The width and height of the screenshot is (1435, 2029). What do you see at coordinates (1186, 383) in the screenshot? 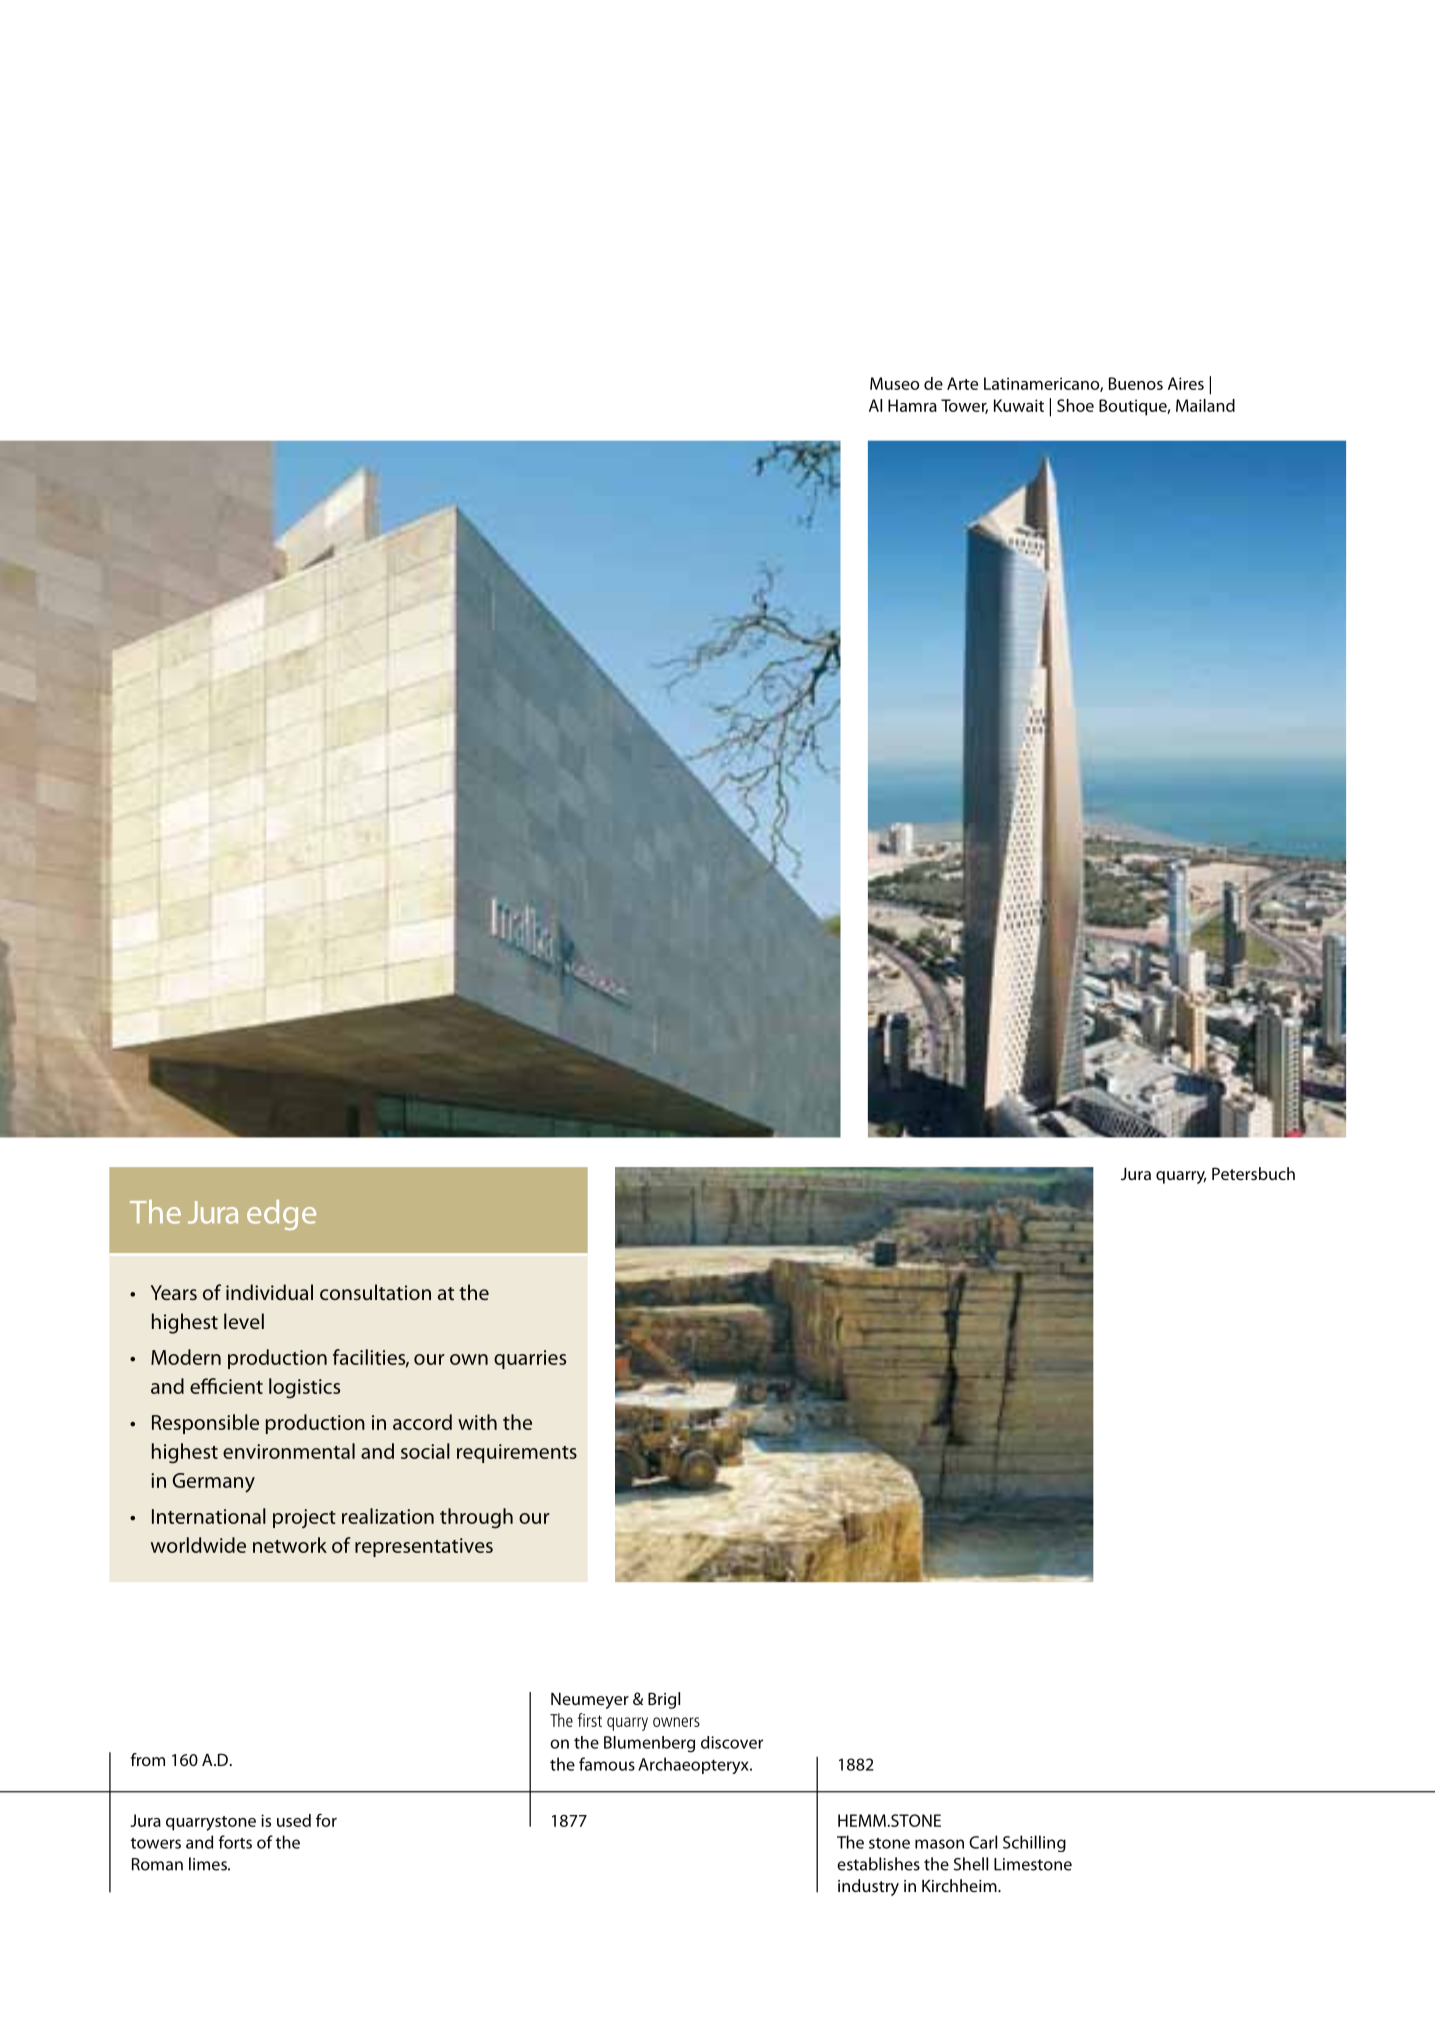
I see `Aires` at bounding box center [1186, 383].
